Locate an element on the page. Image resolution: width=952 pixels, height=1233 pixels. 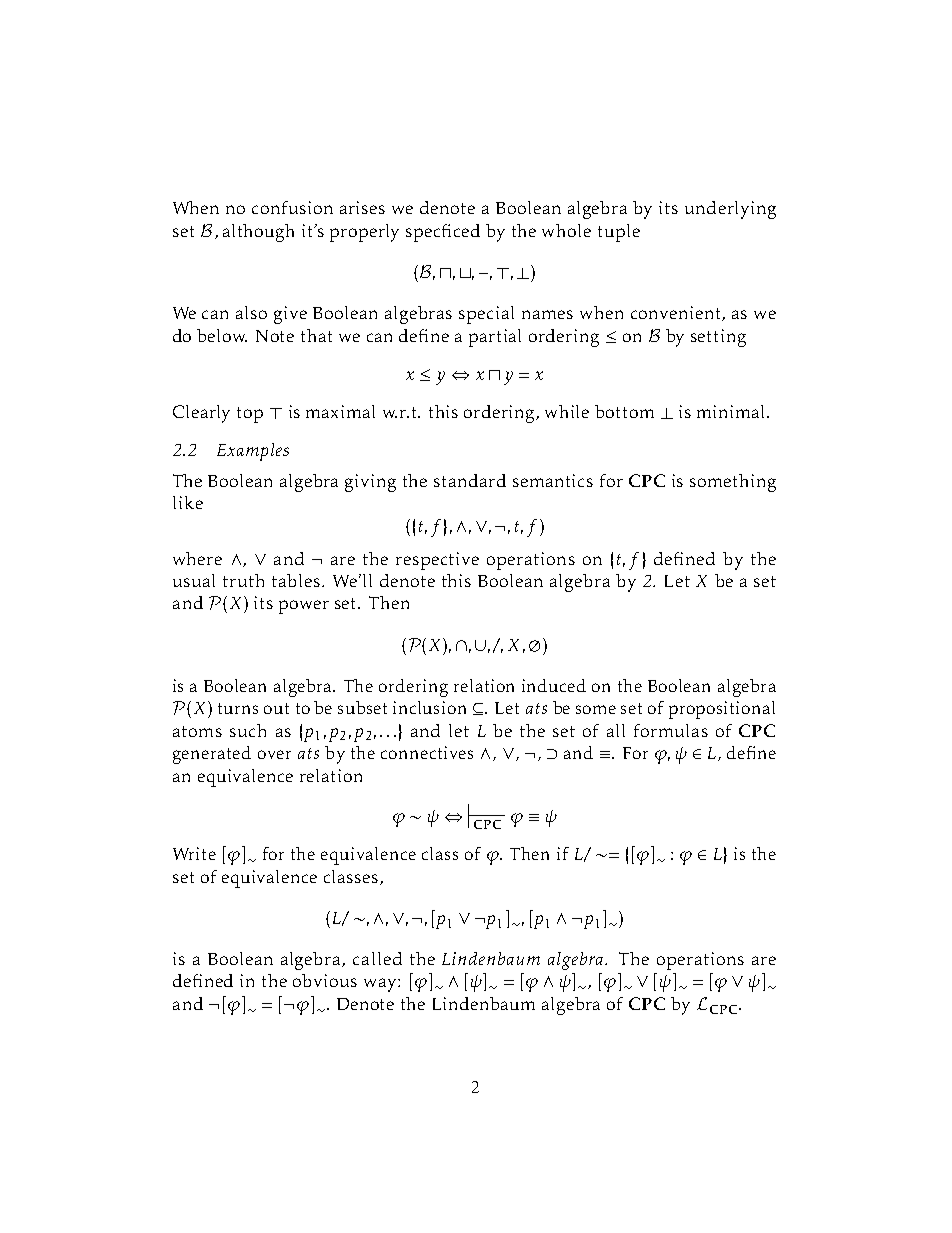
formulas is located at coordinates (671, 730).
